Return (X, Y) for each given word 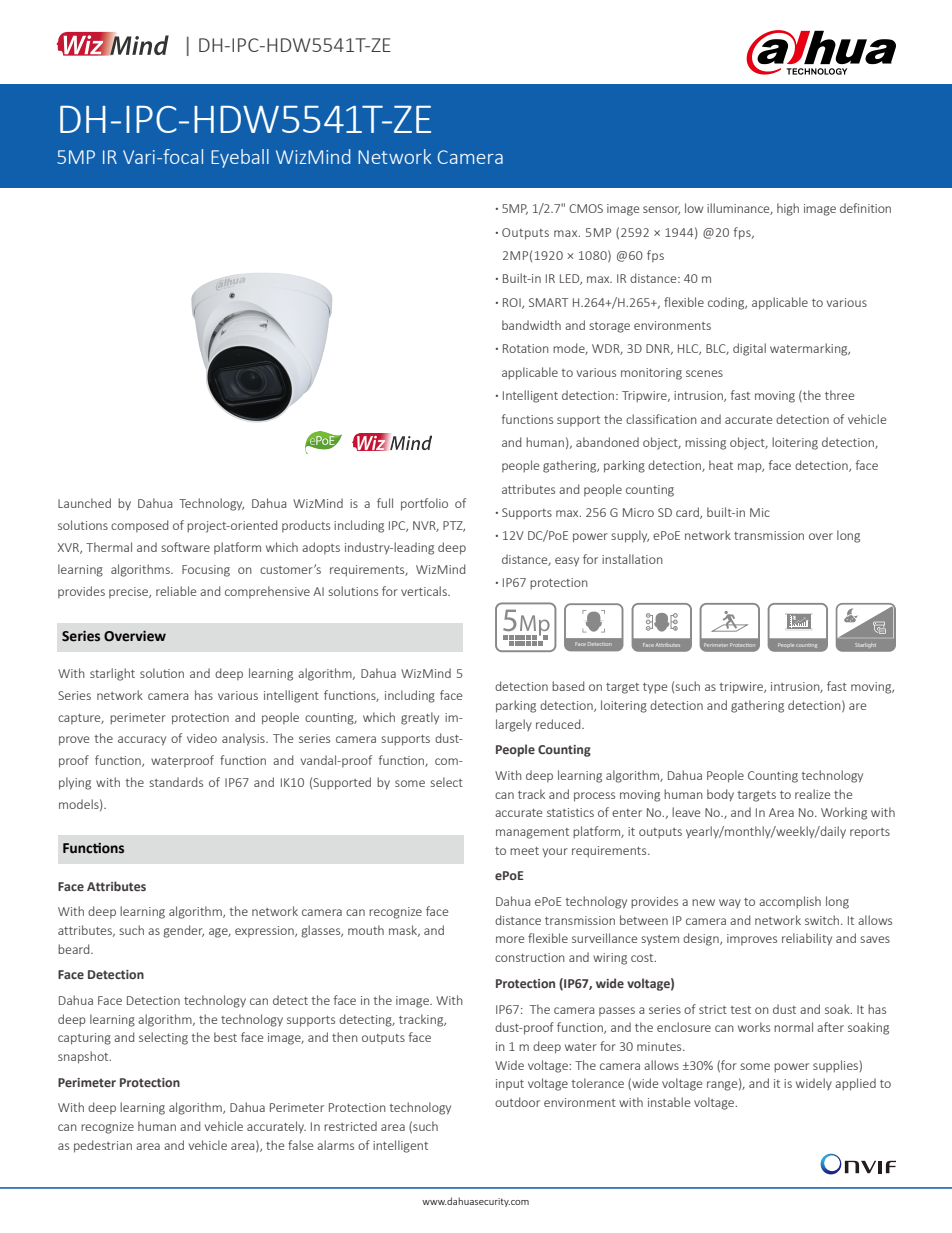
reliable (176, 591)
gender (183, 931)
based (568, 686)
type (655, 688)
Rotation (526, 348)
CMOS (586, 208)
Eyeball (240, 158)
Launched (84, 503)
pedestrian (103, 1146)
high (788, 209)
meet (524, 851)
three (839, 395)
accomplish (790, 902)
